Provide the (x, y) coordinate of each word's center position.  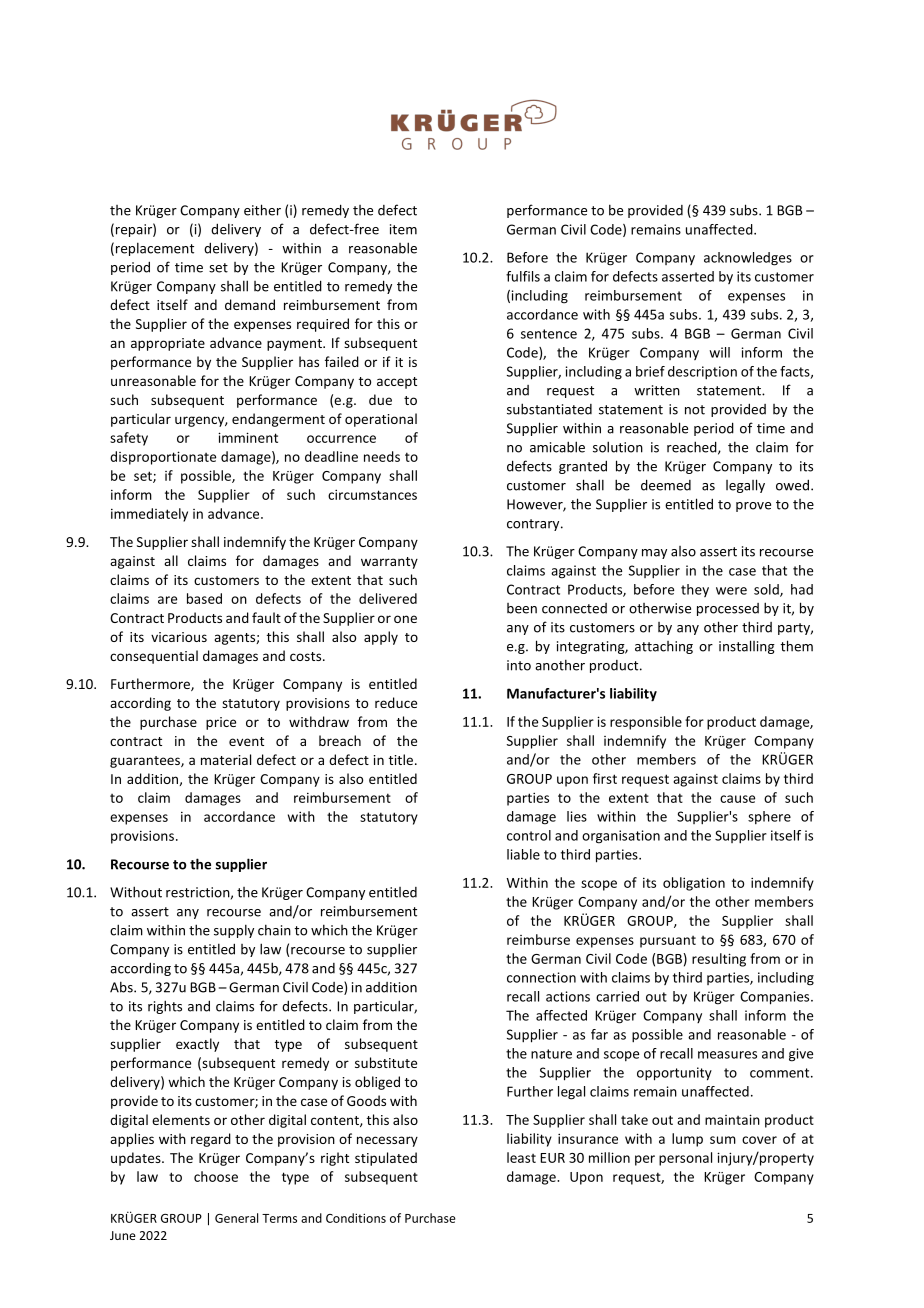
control (529, 835)
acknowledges (748, 259)
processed (728, 609)
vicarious (179, 637)
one (405, 619)
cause (737, 799)
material (226, 759)
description (702, 373)
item (403, 229)
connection (541, 977)
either (262, 210)
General (236, 1218)
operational (381, 420)
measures (727, 1055)
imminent (248, 437)
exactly (197, 1045)
